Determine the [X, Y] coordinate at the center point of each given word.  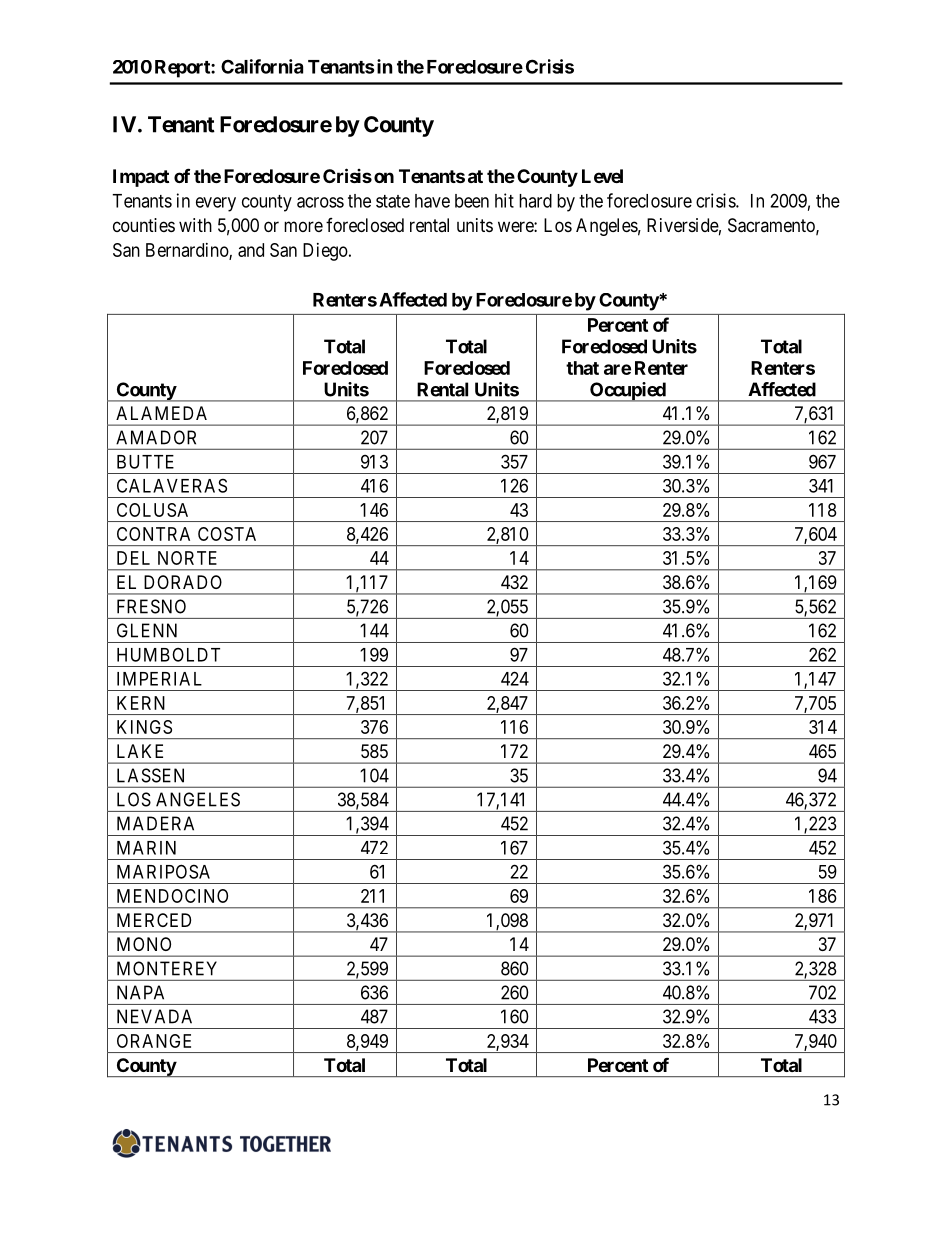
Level [602, 176]
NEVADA [154, 1016]
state [393, 201]
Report [183, 69]
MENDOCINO [172, 896]
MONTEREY [167, 968]
